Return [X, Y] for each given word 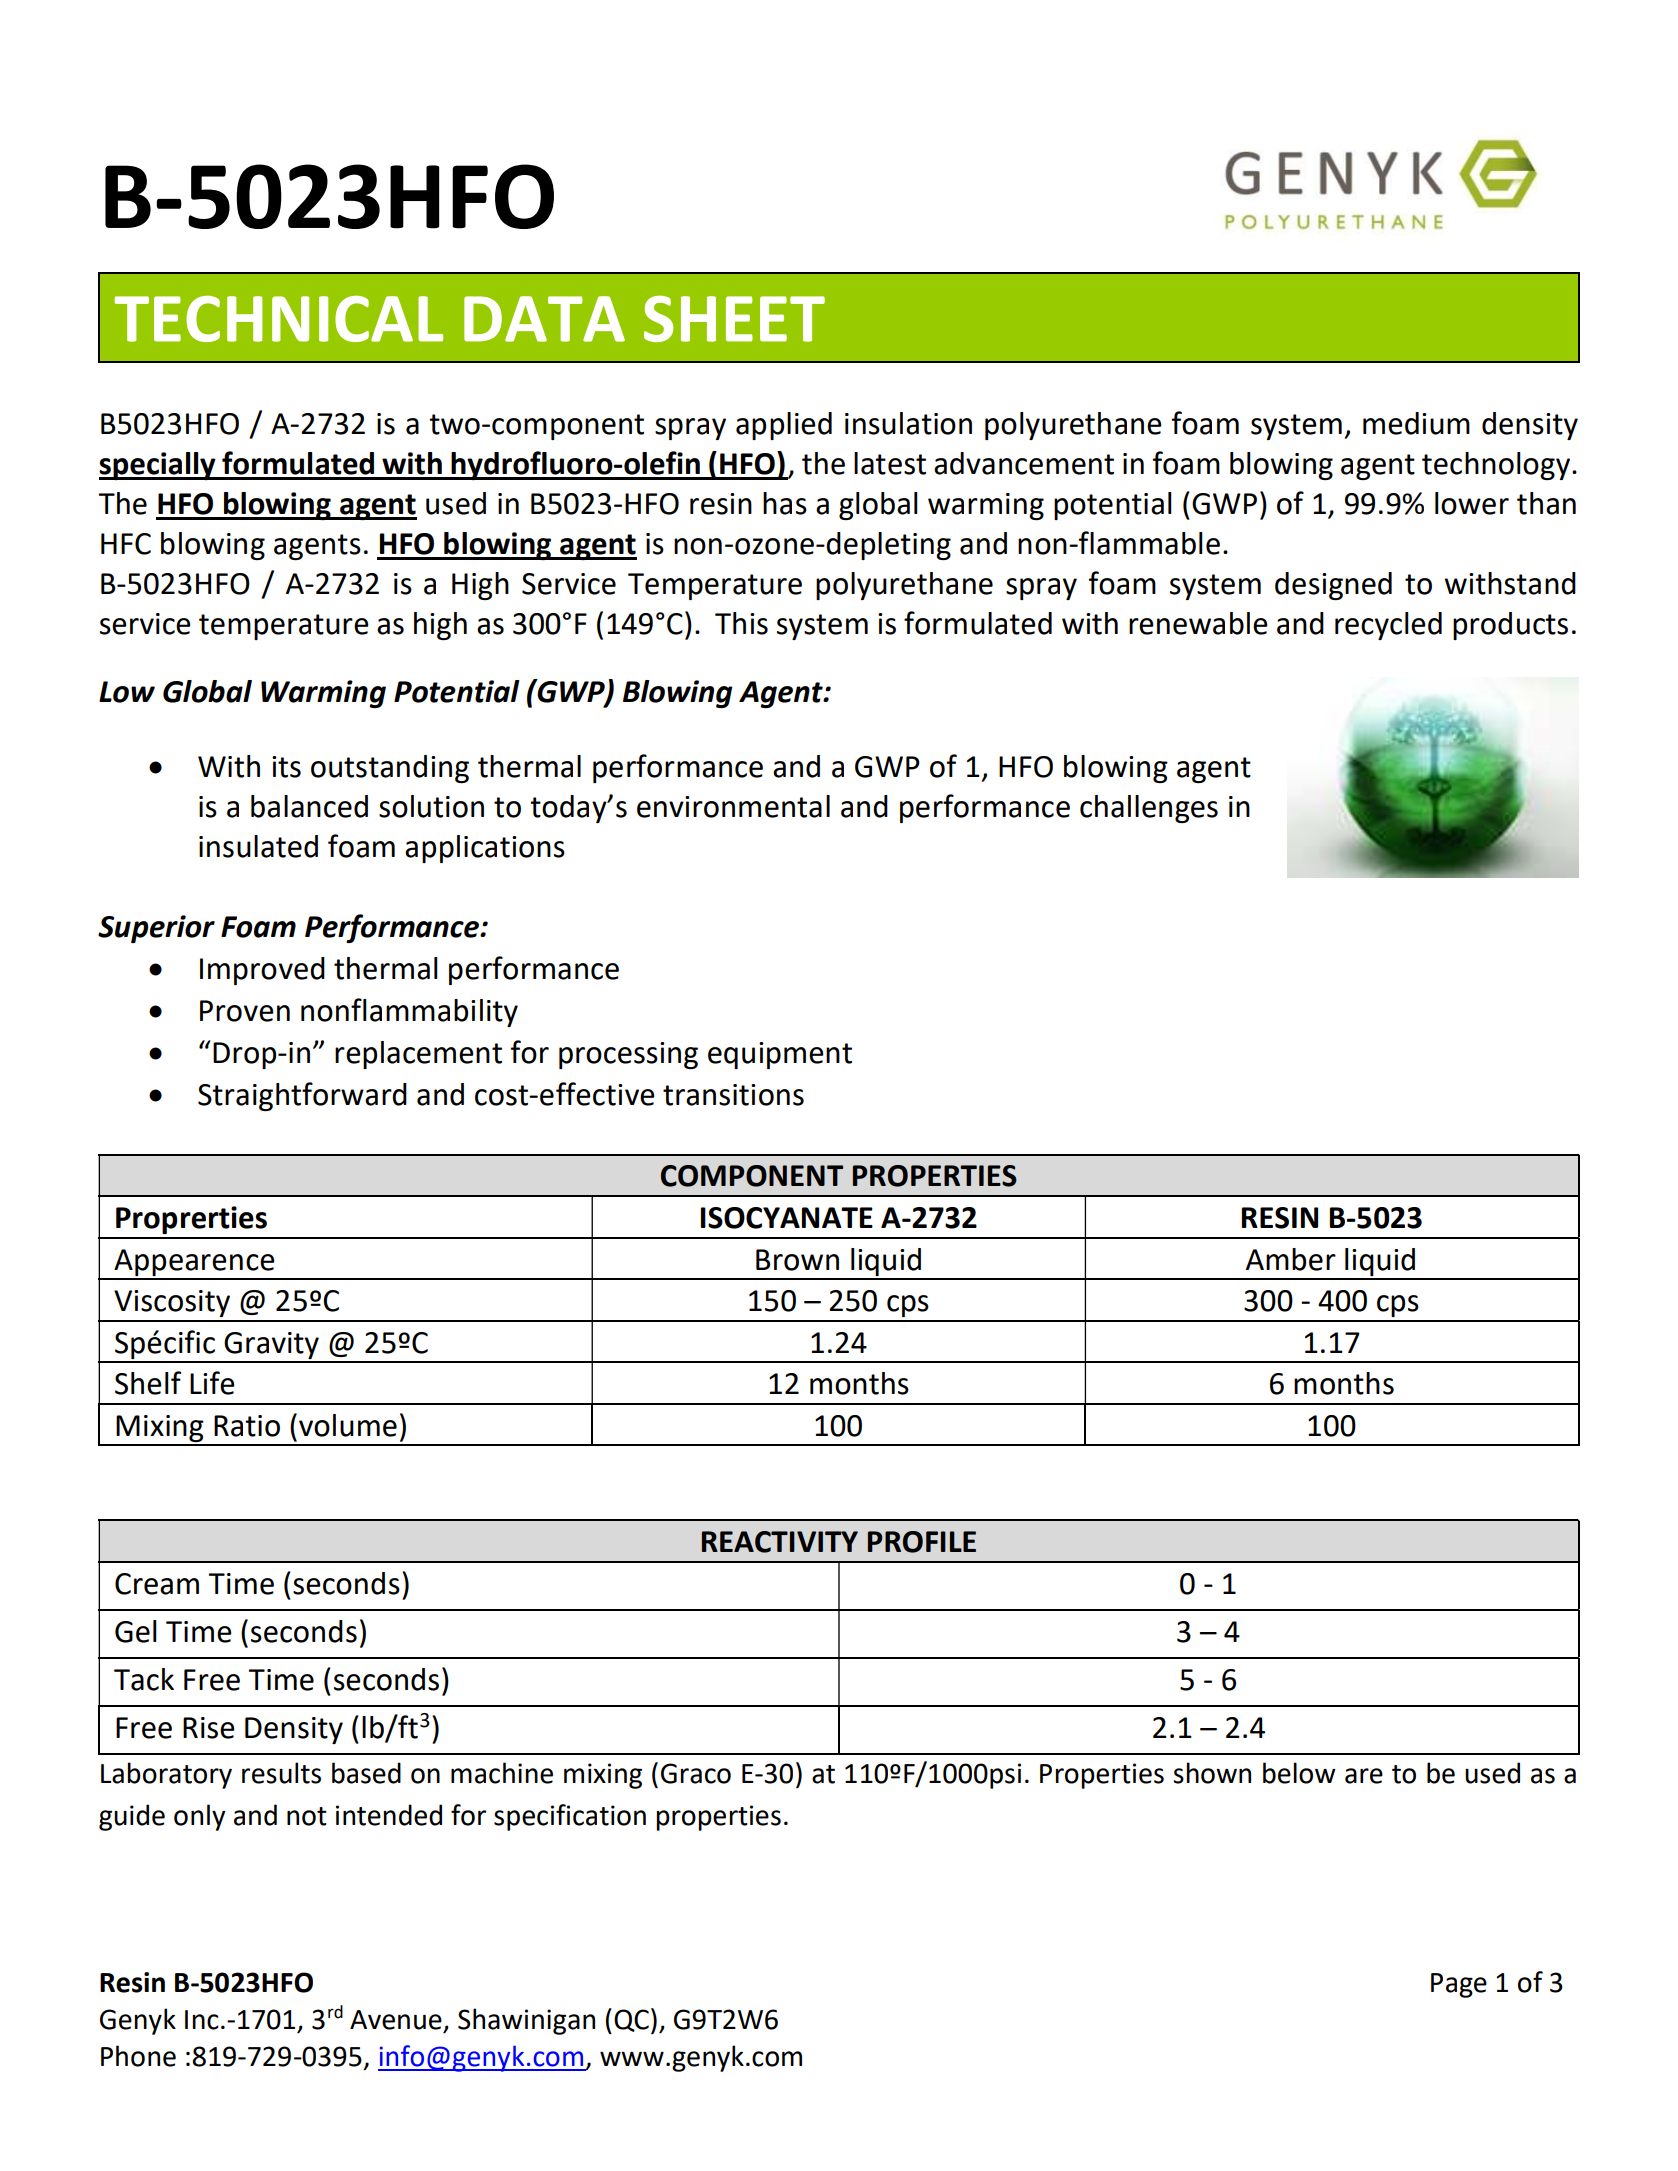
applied [784, 426]
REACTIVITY [780, 1542]
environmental [733, 806]
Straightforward [302, 1096]
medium [1416, 423]
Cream [157, 1584]
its [286, 767]
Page [1459, 1985]
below [1299, 1773]
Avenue [396, 2020]
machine [502, 1773]
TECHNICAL [278, 319]
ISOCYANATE [787, 1218]
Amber [1291, 1259]
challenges [1149, 809]
